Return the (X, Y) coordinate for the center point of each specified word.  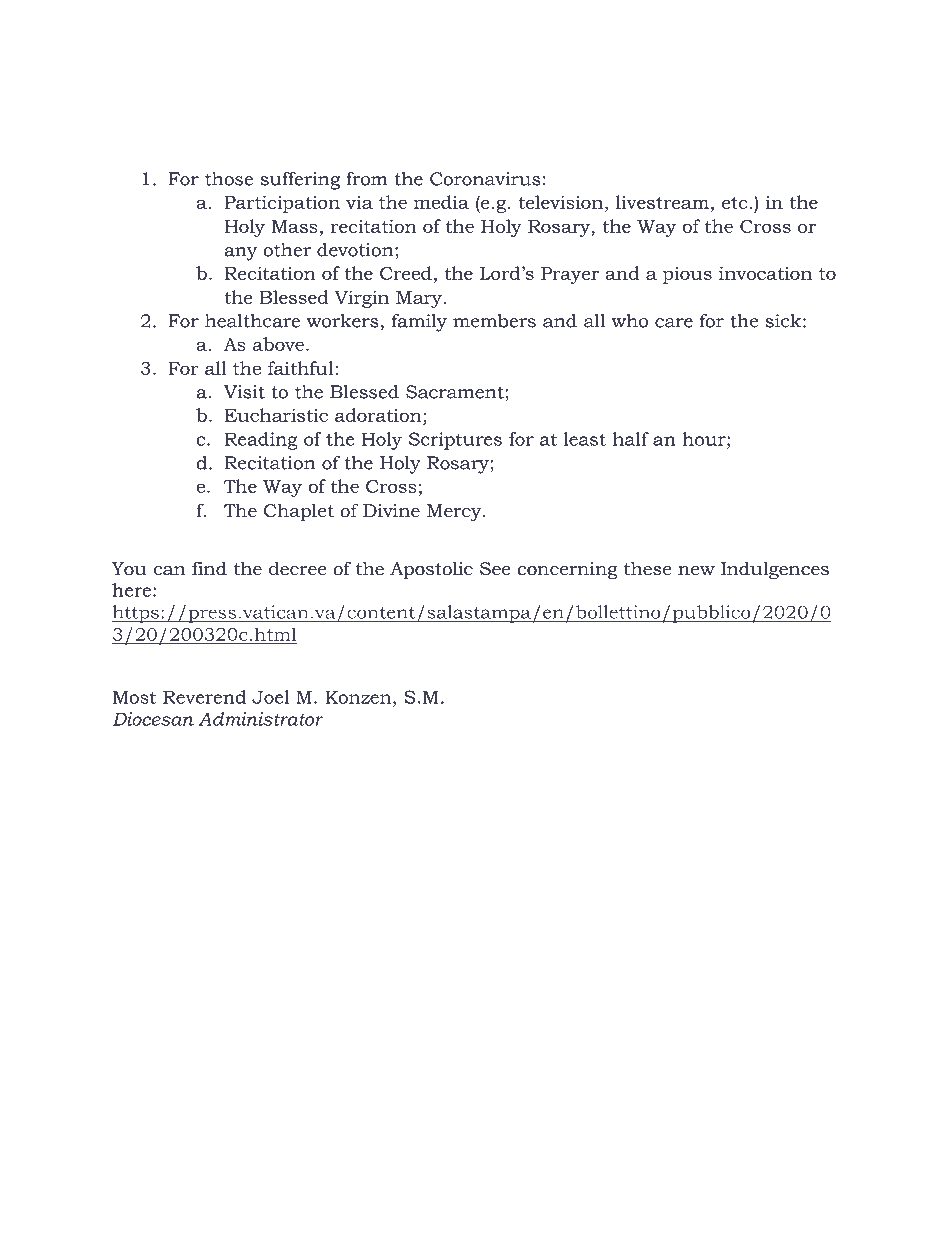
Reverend (204, 697)
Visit (244, 392)
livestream (662, 202)
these (647, 568)
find (209, 568)
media (441, 202)
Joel (270, 697)
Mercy (455, 513)
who (629, 321)
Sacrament (455, 392)
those (229, 179)
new (696, 571)
